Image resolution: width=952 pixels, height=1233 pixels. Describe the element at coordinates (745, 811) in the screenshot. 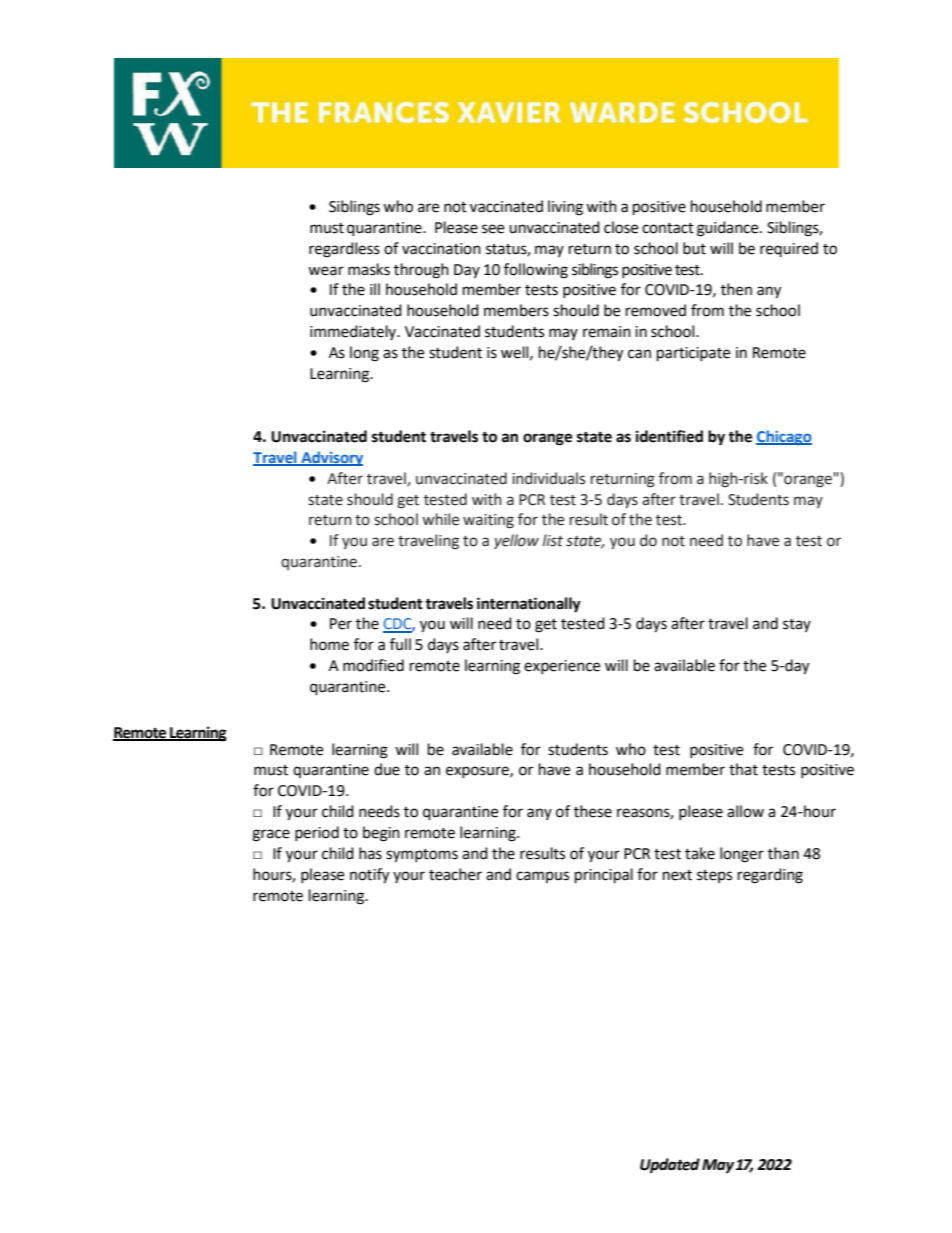

I see `allow` at that location.
